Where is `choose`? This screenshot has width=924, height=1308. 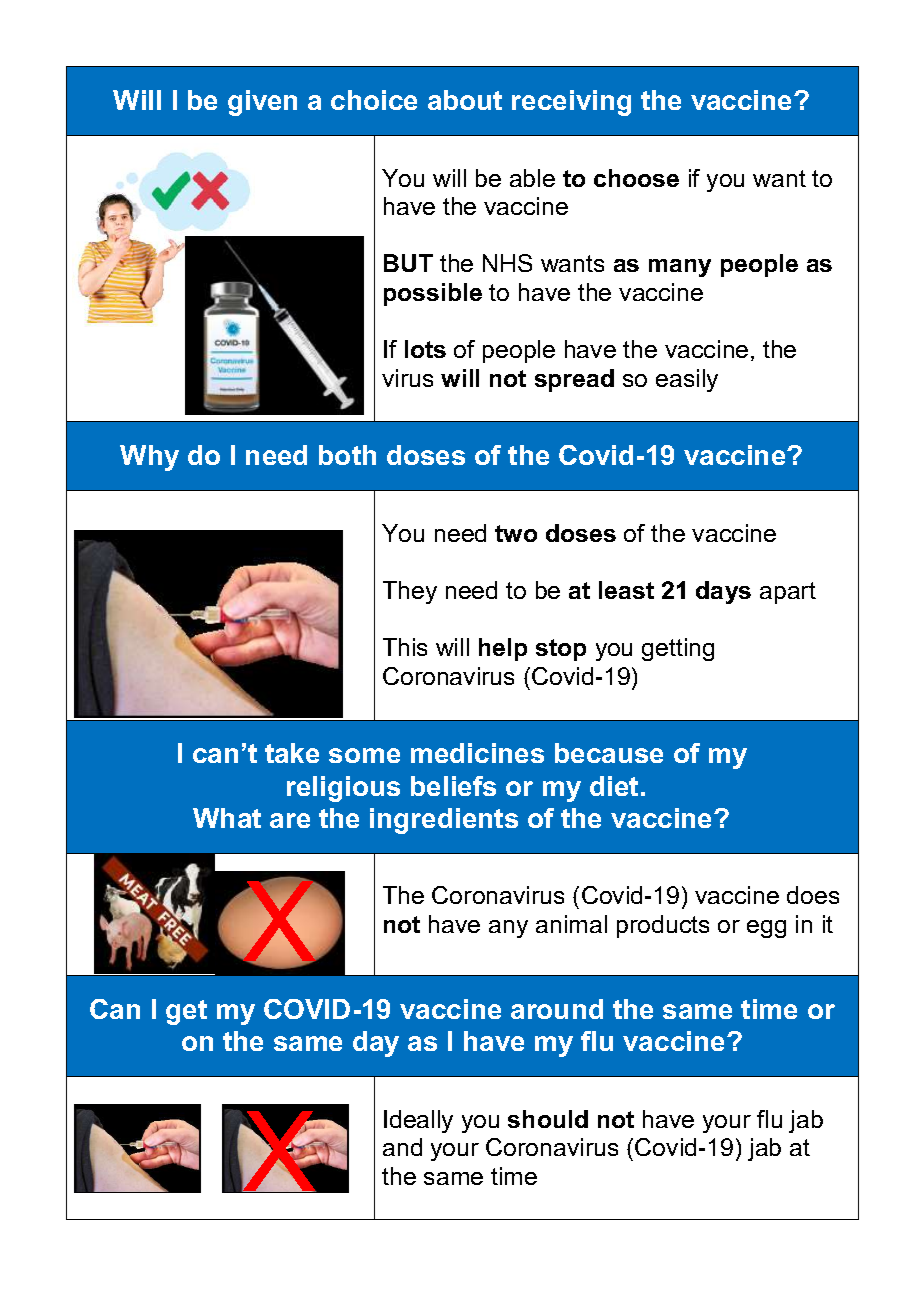
choose is located at coordinates (636, 178).
